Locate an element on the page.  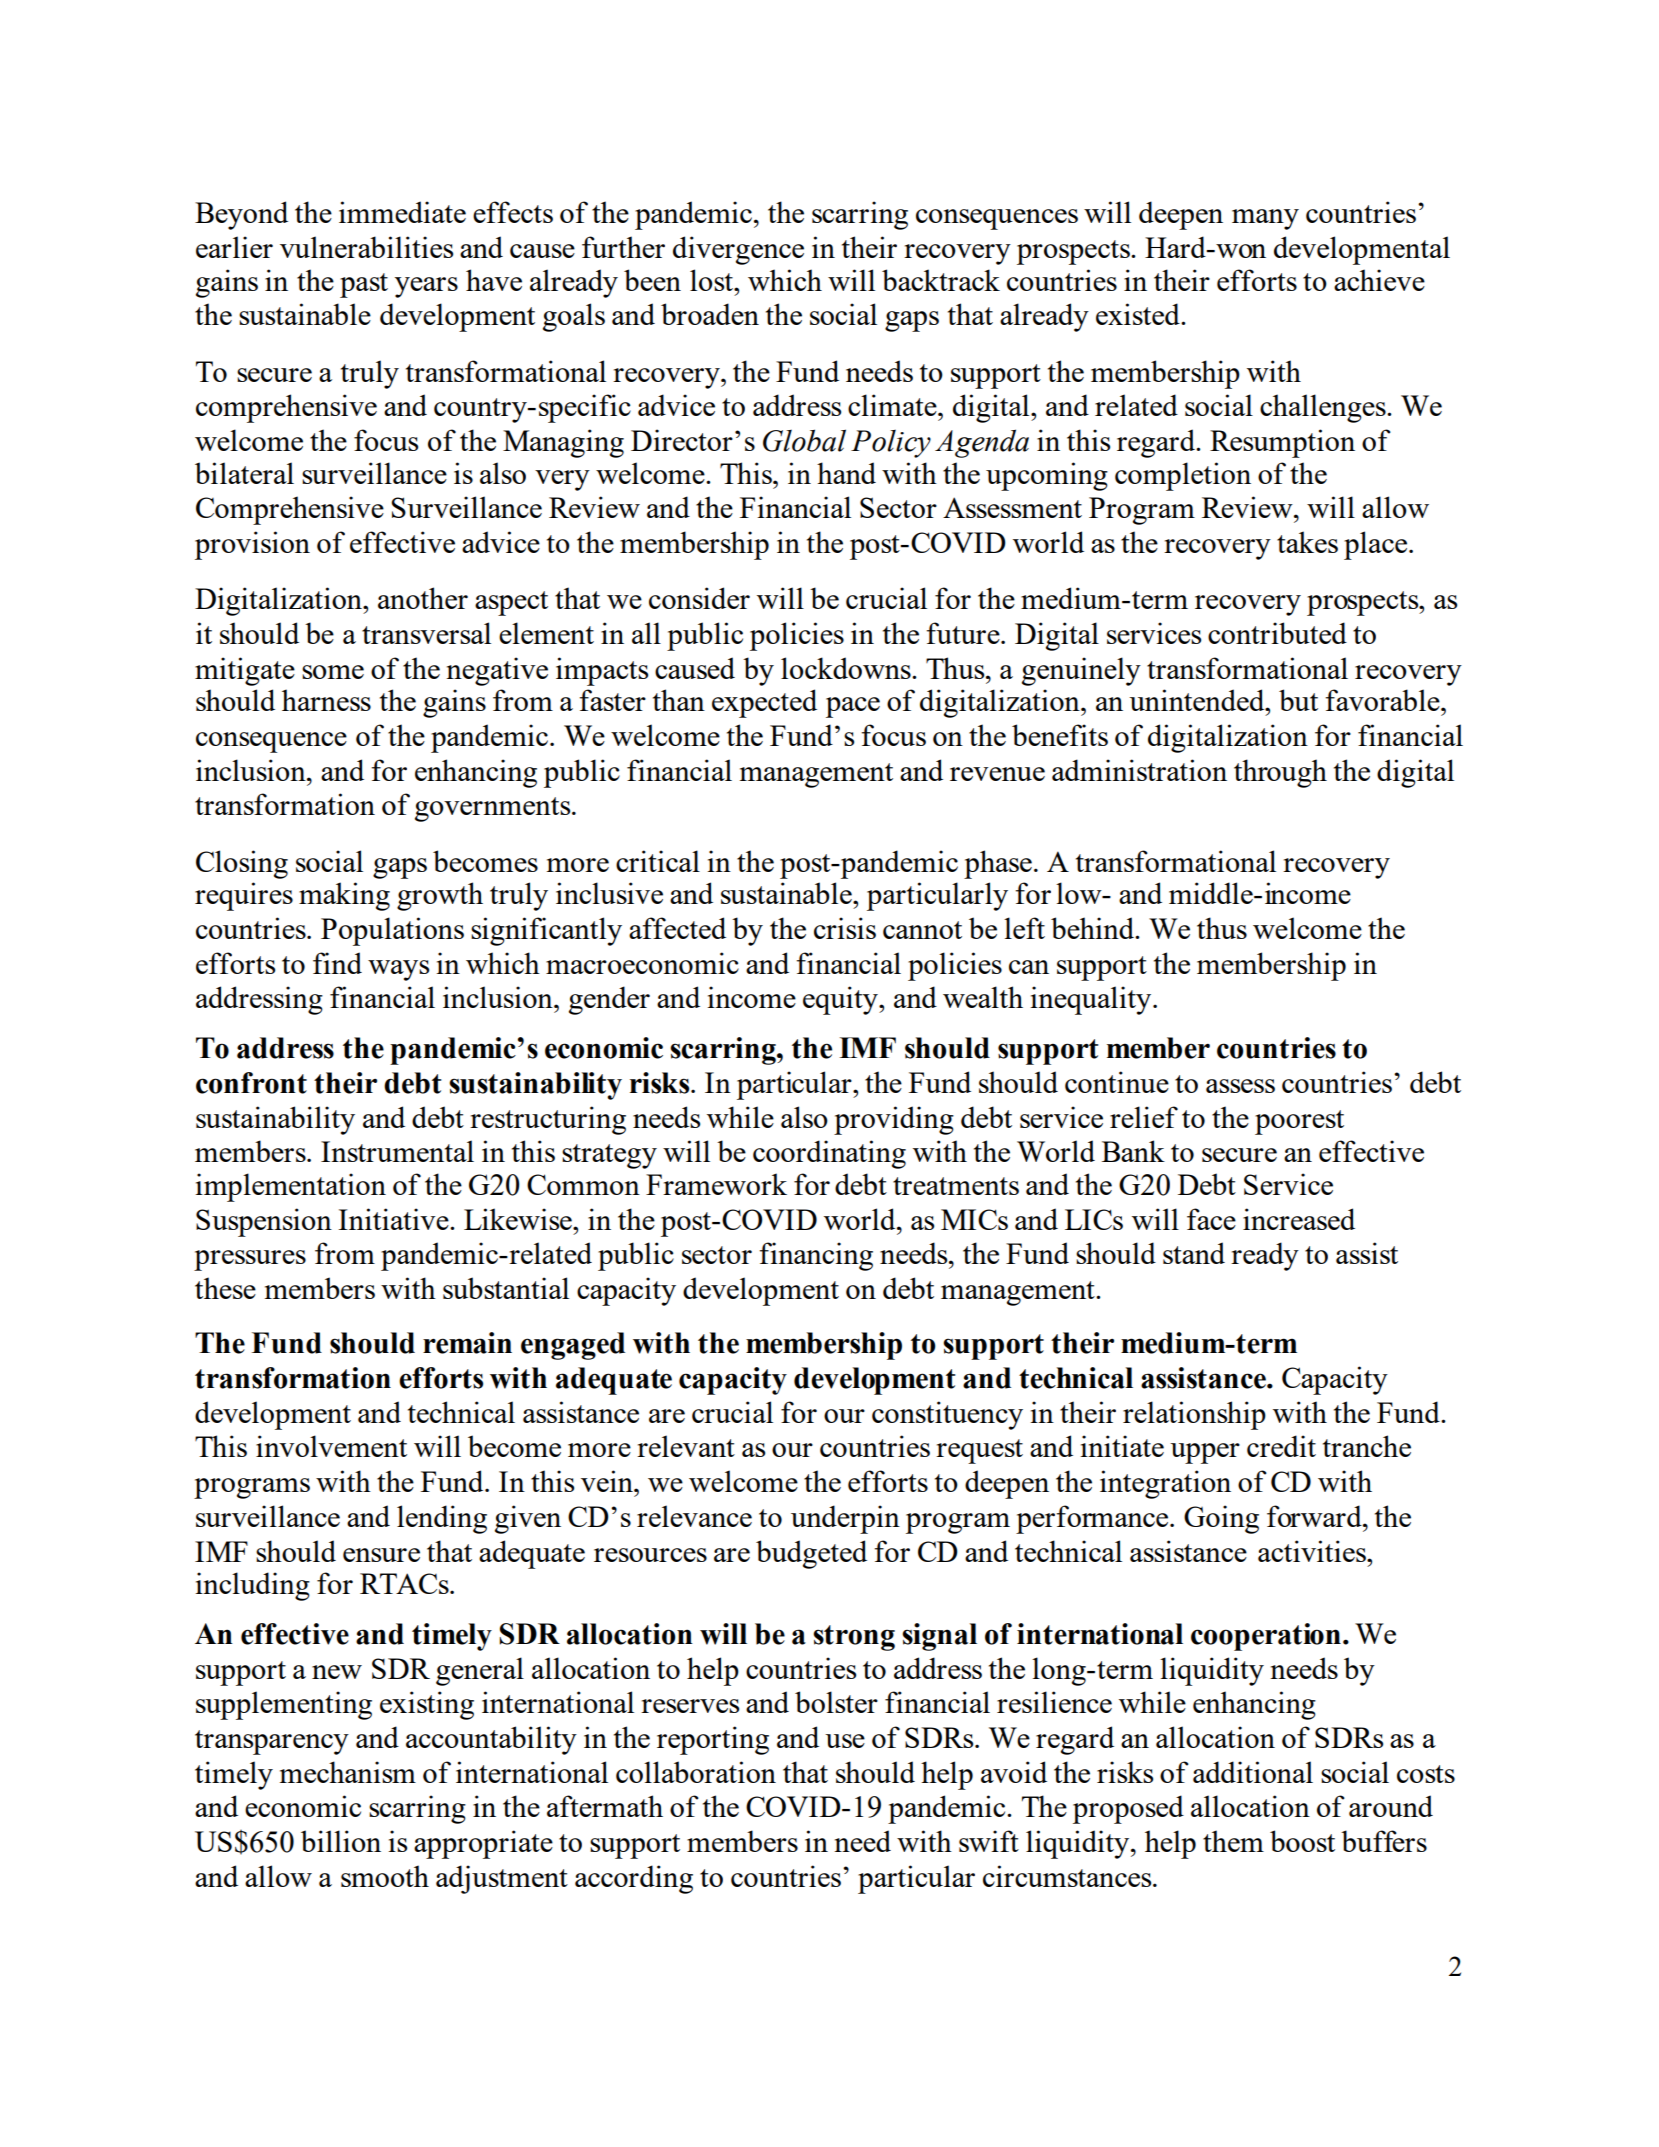
vulnerabilities is located at coordinates (366, 247).
